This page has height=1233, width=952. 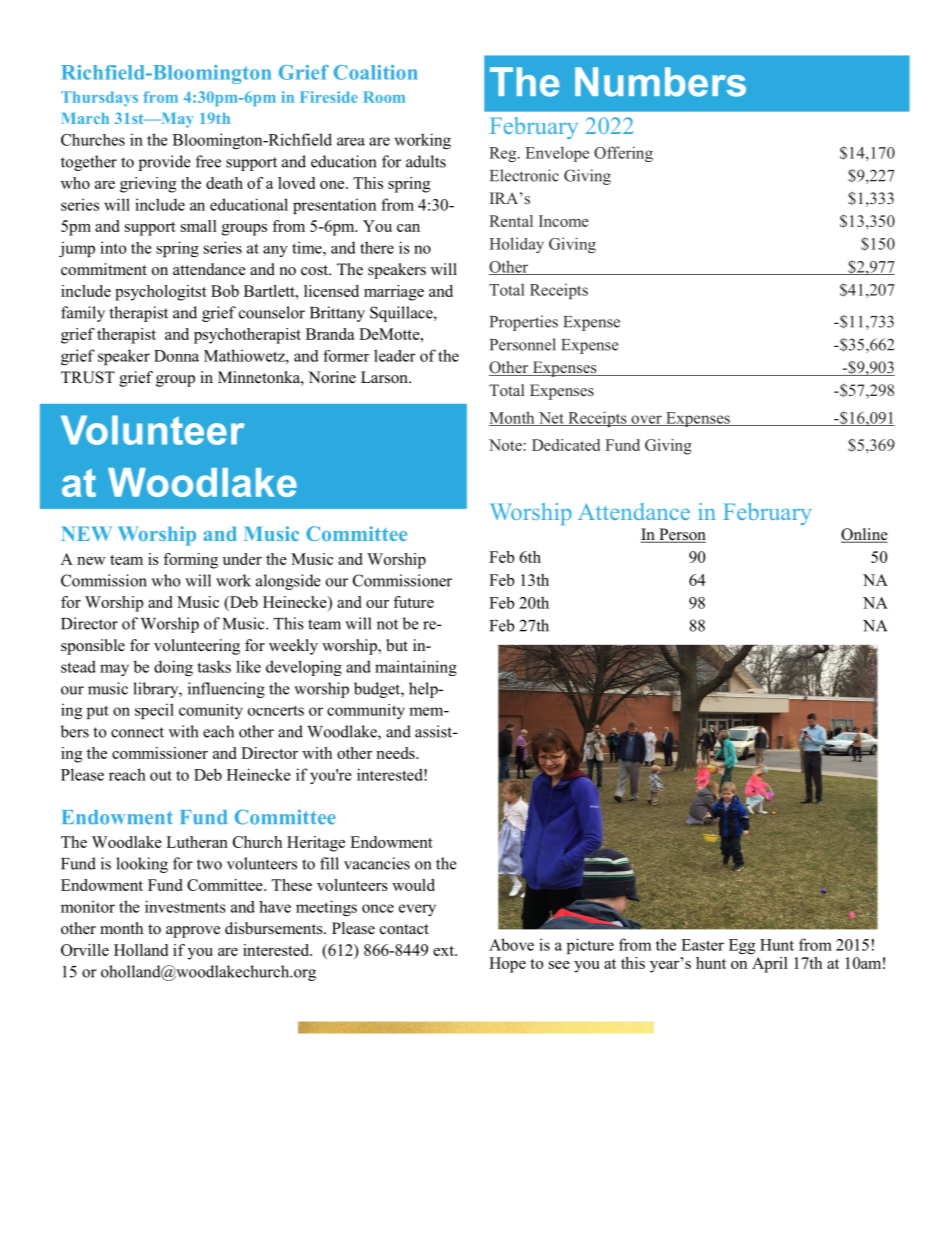 What do you see at coordinates (190, 561) in the page?
I see `forming` at bounding box center [190, 561].
